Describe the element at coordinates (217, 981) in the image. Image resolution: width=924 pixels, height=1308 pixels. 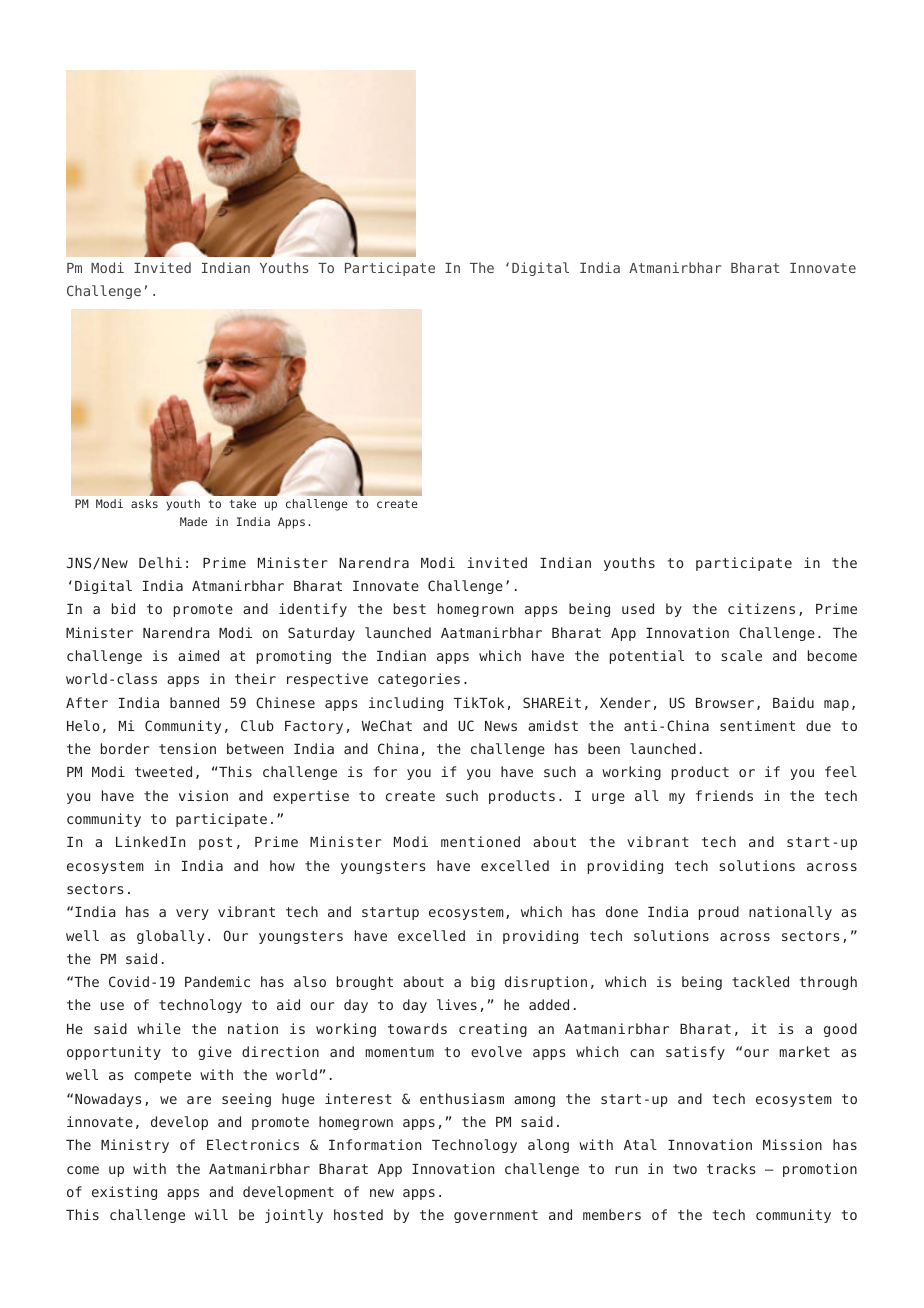
I see `Pandemic` at that location.
